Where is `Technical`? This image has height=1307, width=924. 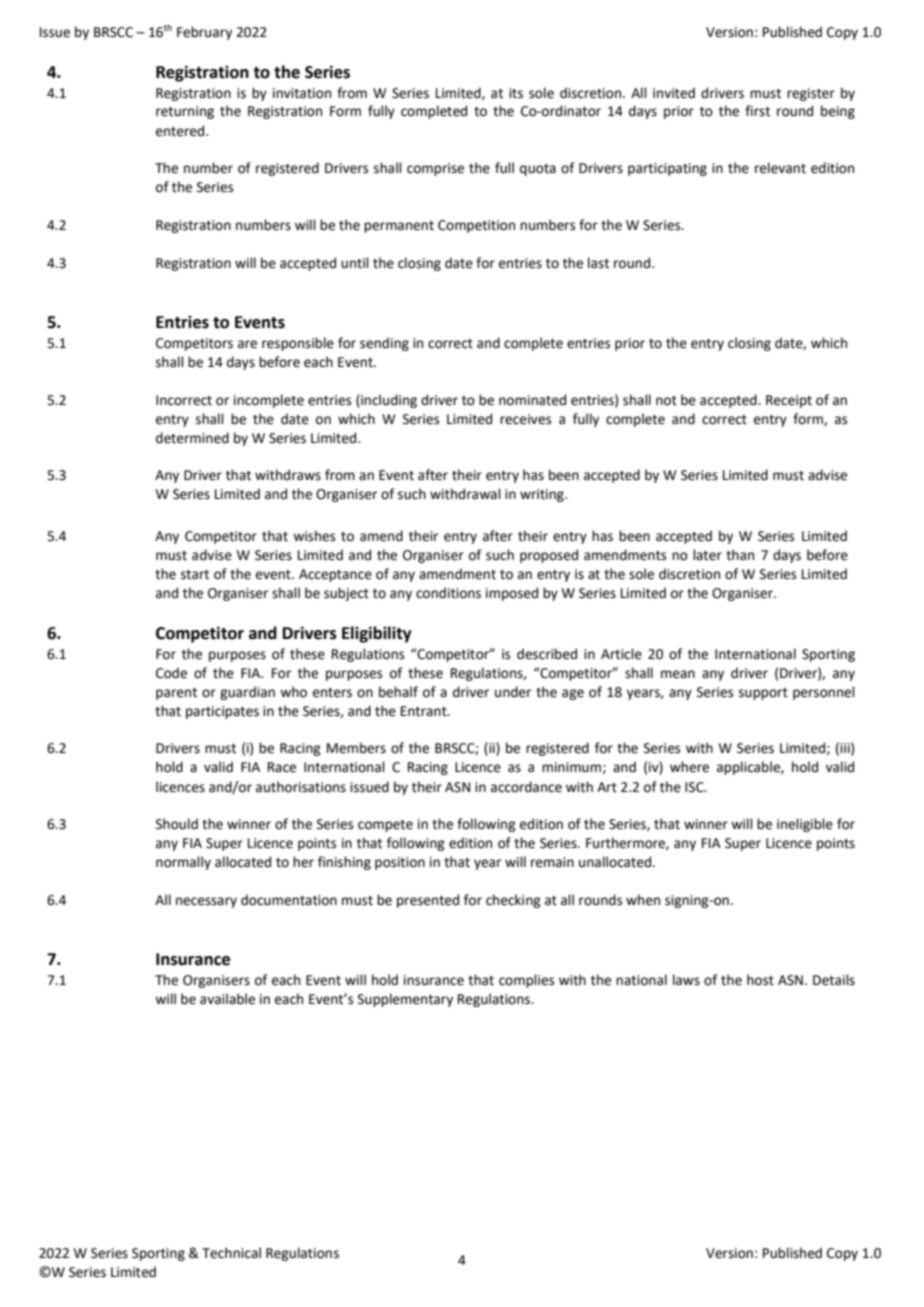 Technical is located at coordinates (231, 1253).
